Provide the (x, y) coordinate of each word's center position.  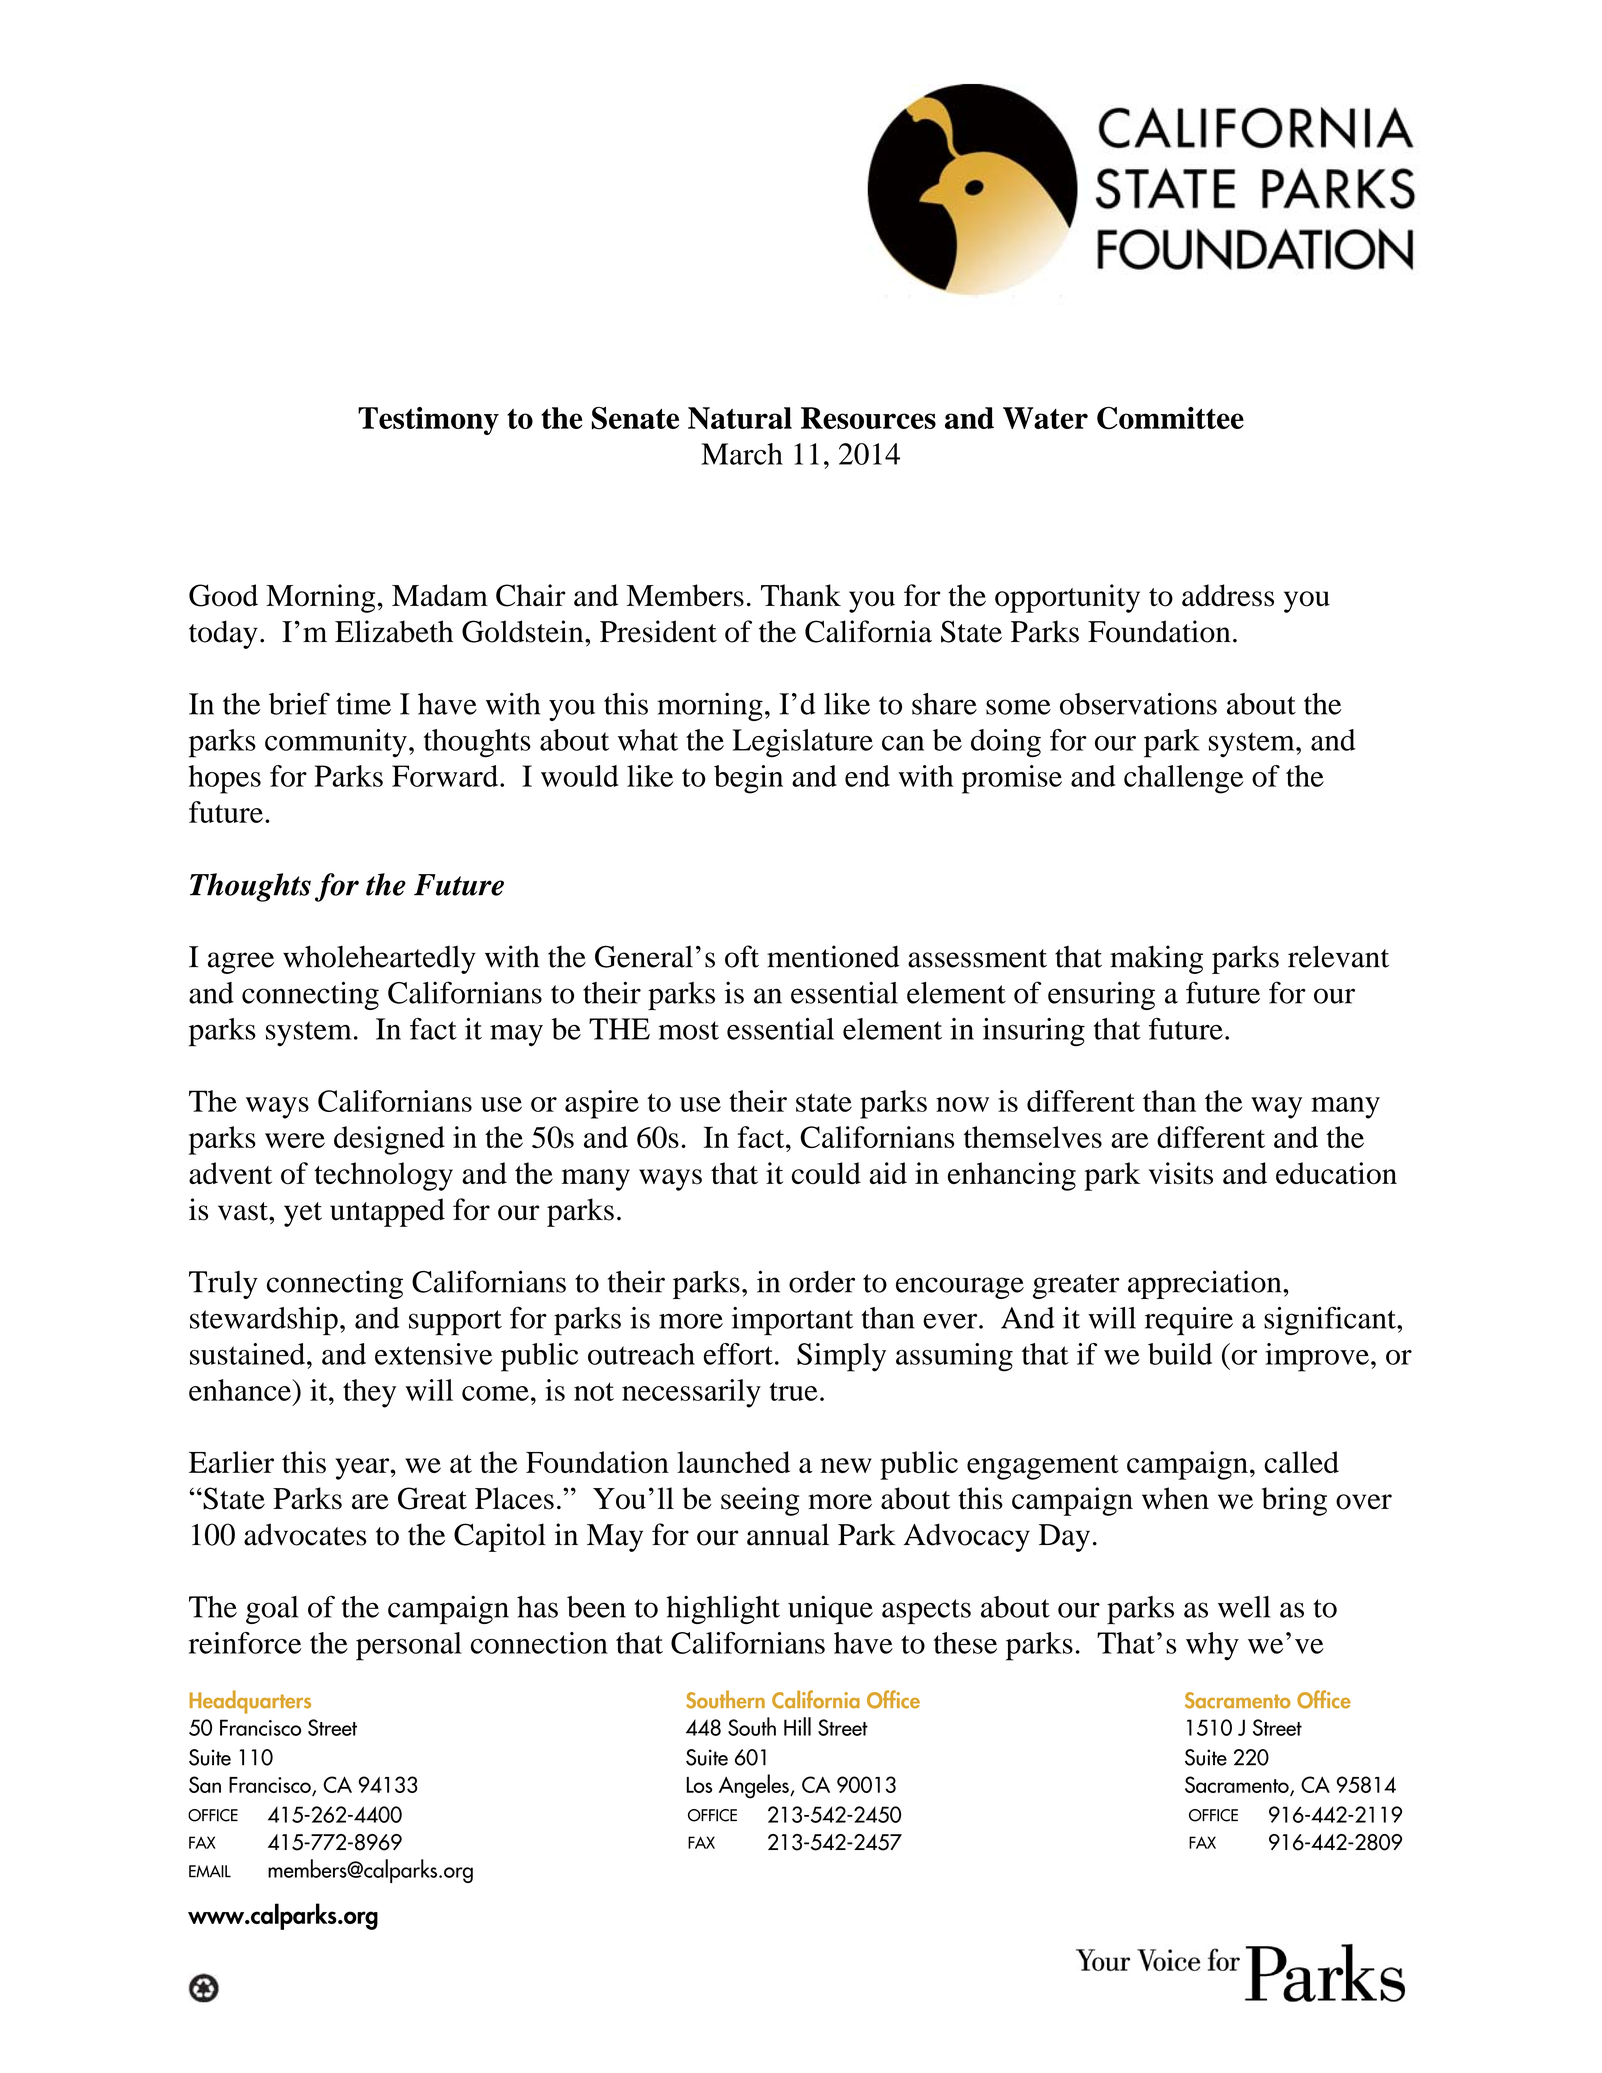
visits (1181, 1173)
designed (389, 1140)
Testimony (428, 421)
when (1175, 1498)
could (826, 1173)
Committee (1170, 418)
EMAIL (210, 1871)
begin (748, 779)
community (336, 743)
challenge (1184, 779)
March (742, 454)
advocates (305, 1534)
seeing (760, 1501)
